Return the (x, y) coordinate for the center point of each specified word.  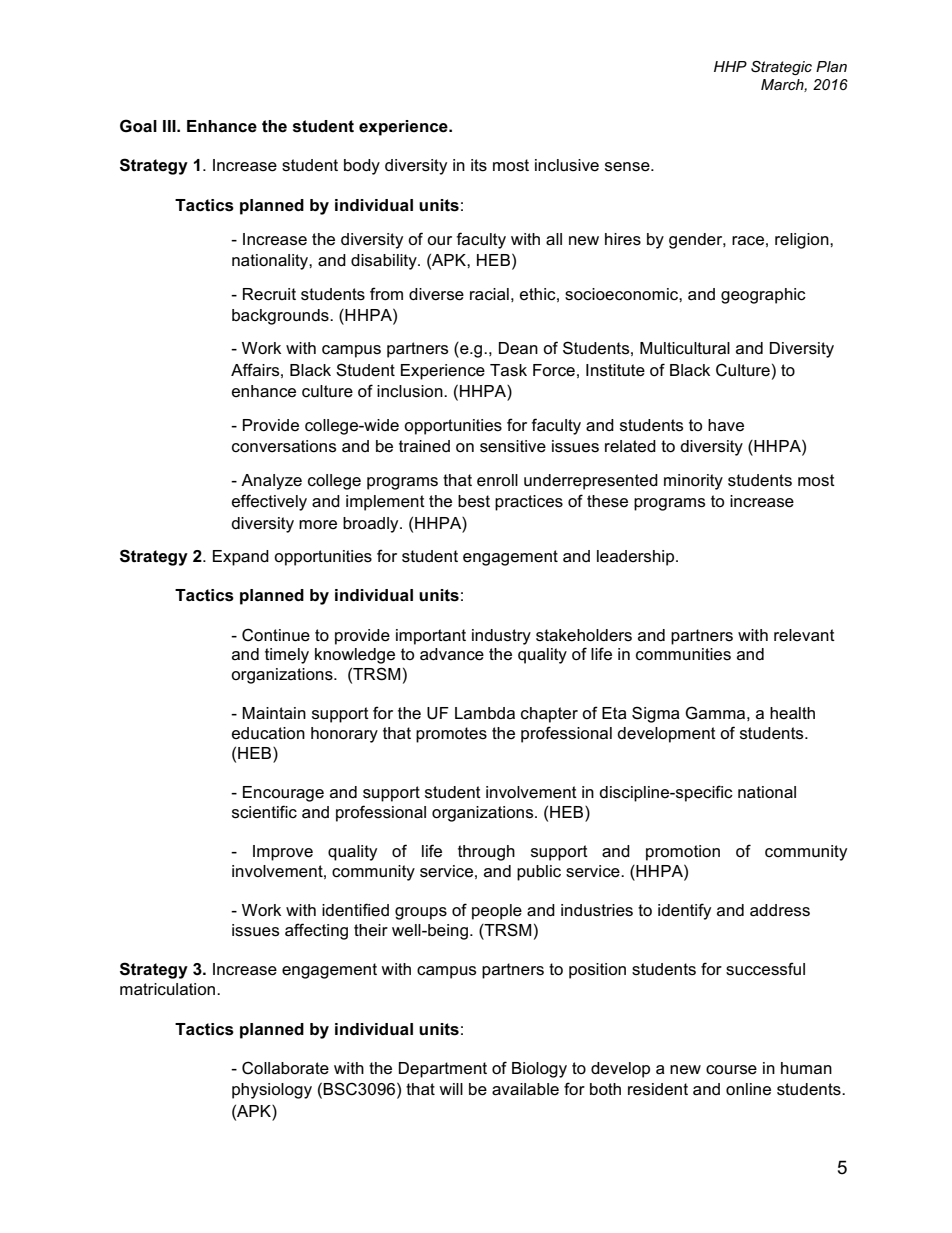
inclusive (567, 165)
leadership (637, 558)
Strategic (781, 68)
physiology (272, 1091)
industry (501, 637)
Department (443, 1070)
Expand (241, 558)
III (170, 126)
